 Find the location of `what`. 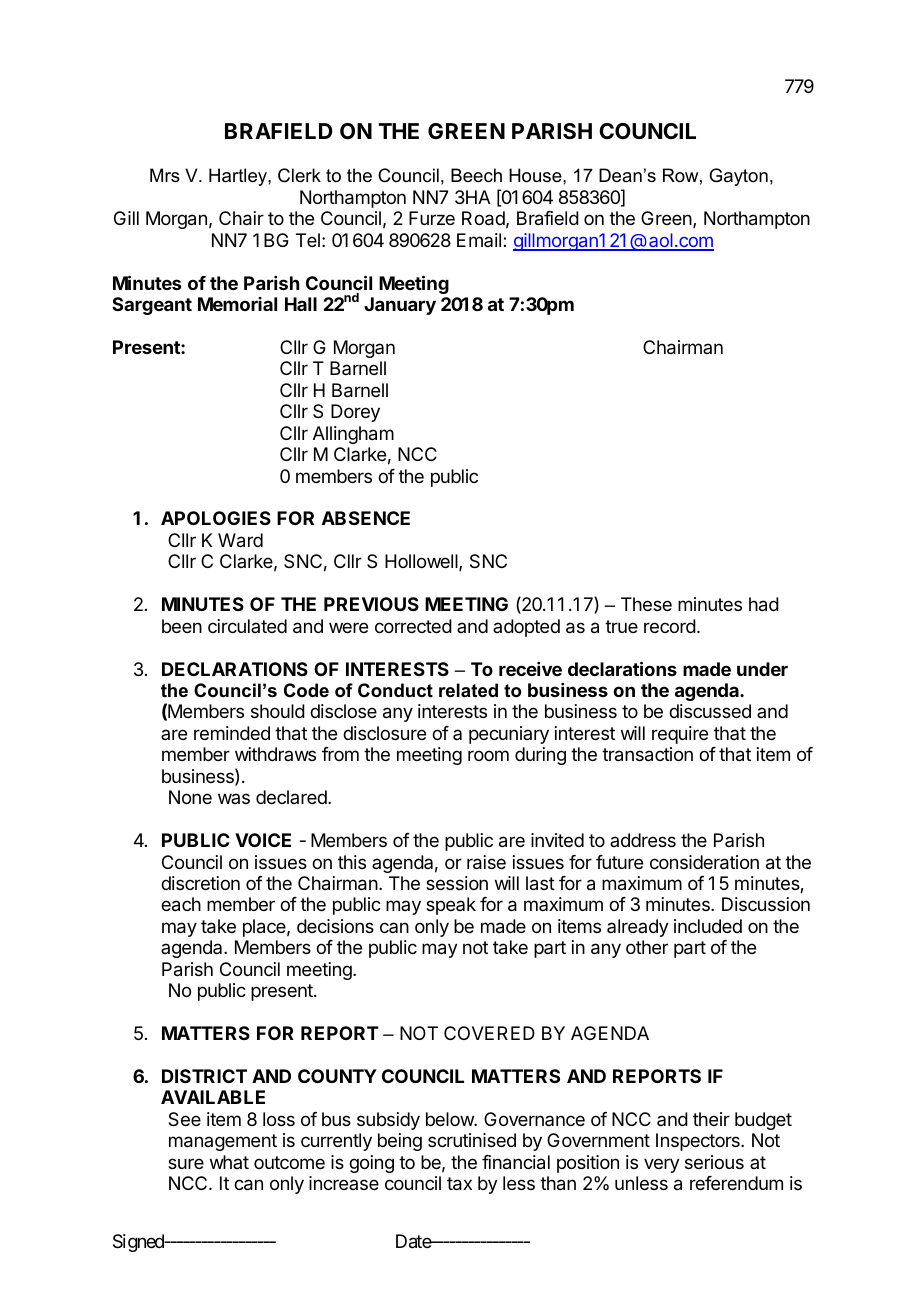

what is located at coordinates (229, 1162).
